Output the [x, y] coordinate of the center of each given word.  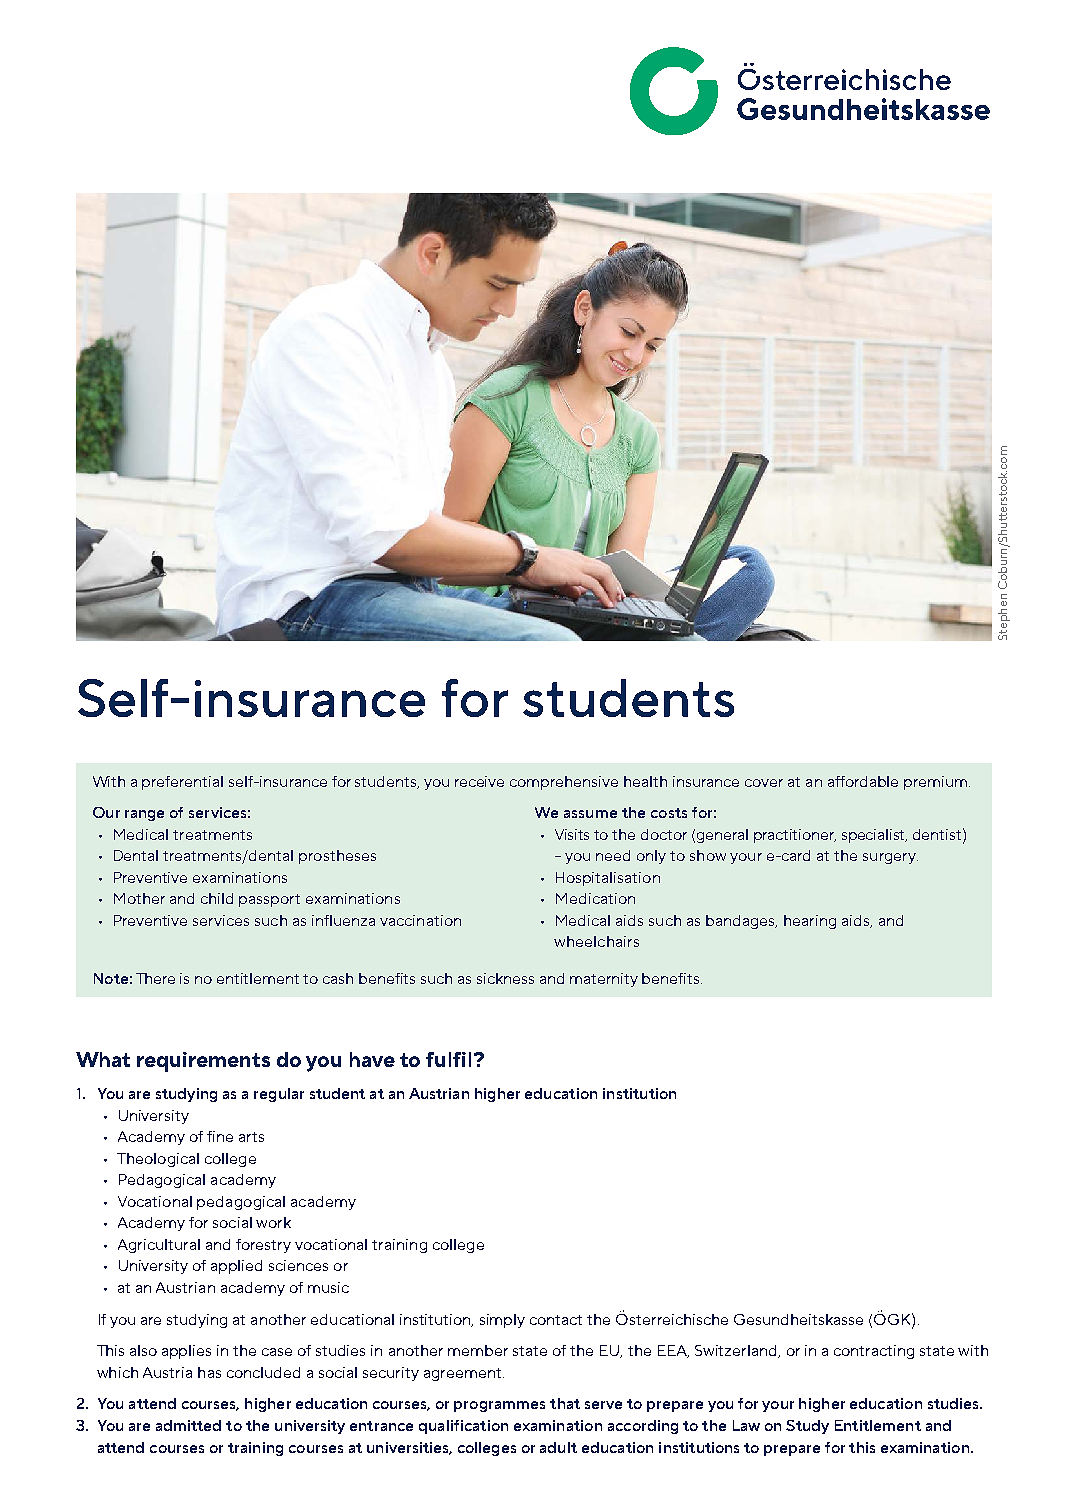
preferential [182, 783]
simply [502, 1321]
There [155, 978]
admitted [188, 1425]
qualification [463, 1427]
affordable [863, 781]
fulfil [448, 1059]
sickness [505, 978]
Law [746, 1425]
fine [220, 1136]
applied [236, 1267]
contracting [874, 1352]
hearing [810, 922]
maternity [604, 980]
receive [479, 781]
